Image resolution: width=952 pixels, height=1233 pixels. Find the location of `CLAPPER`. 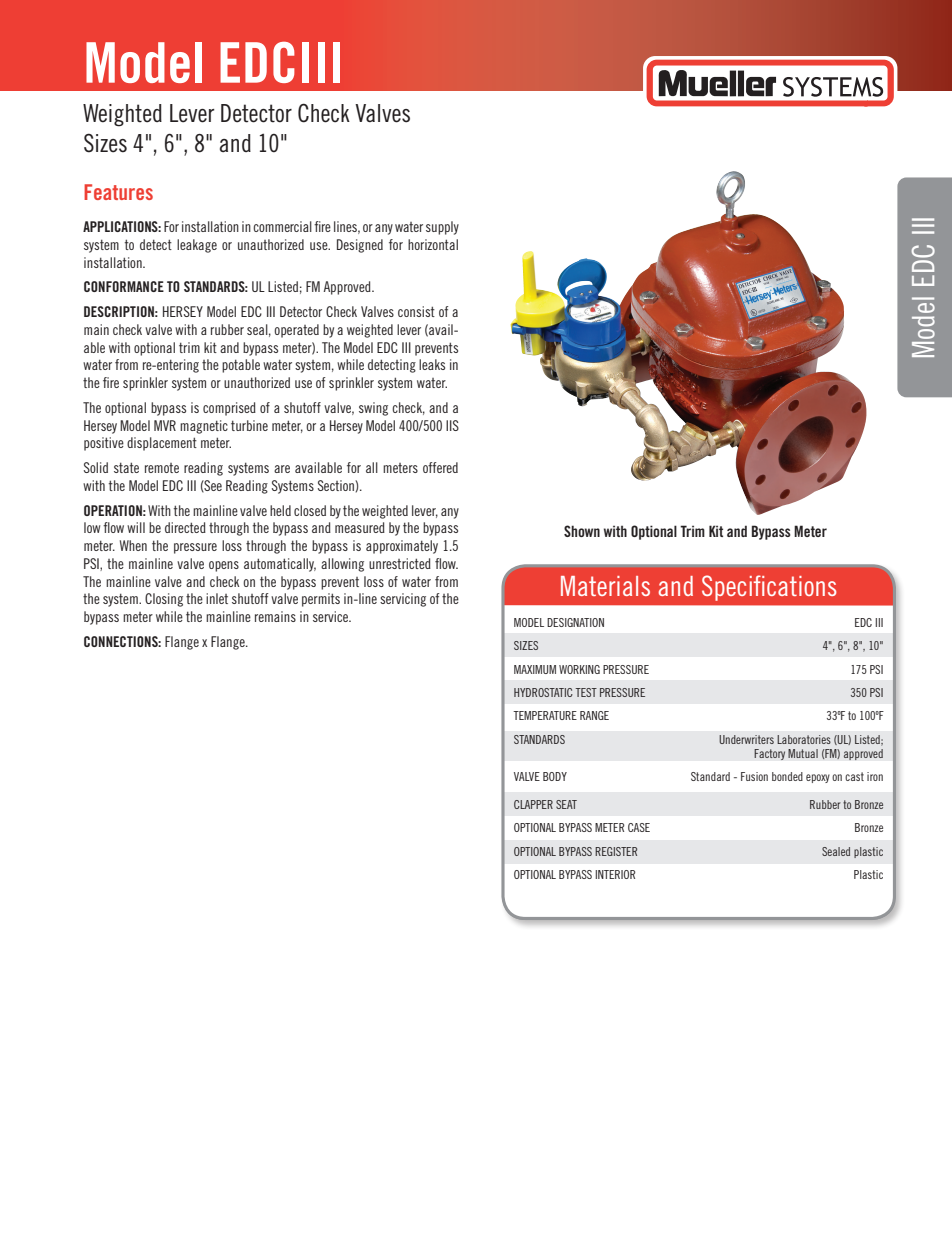

CLAPPER is located at coordinates (533, 804).
